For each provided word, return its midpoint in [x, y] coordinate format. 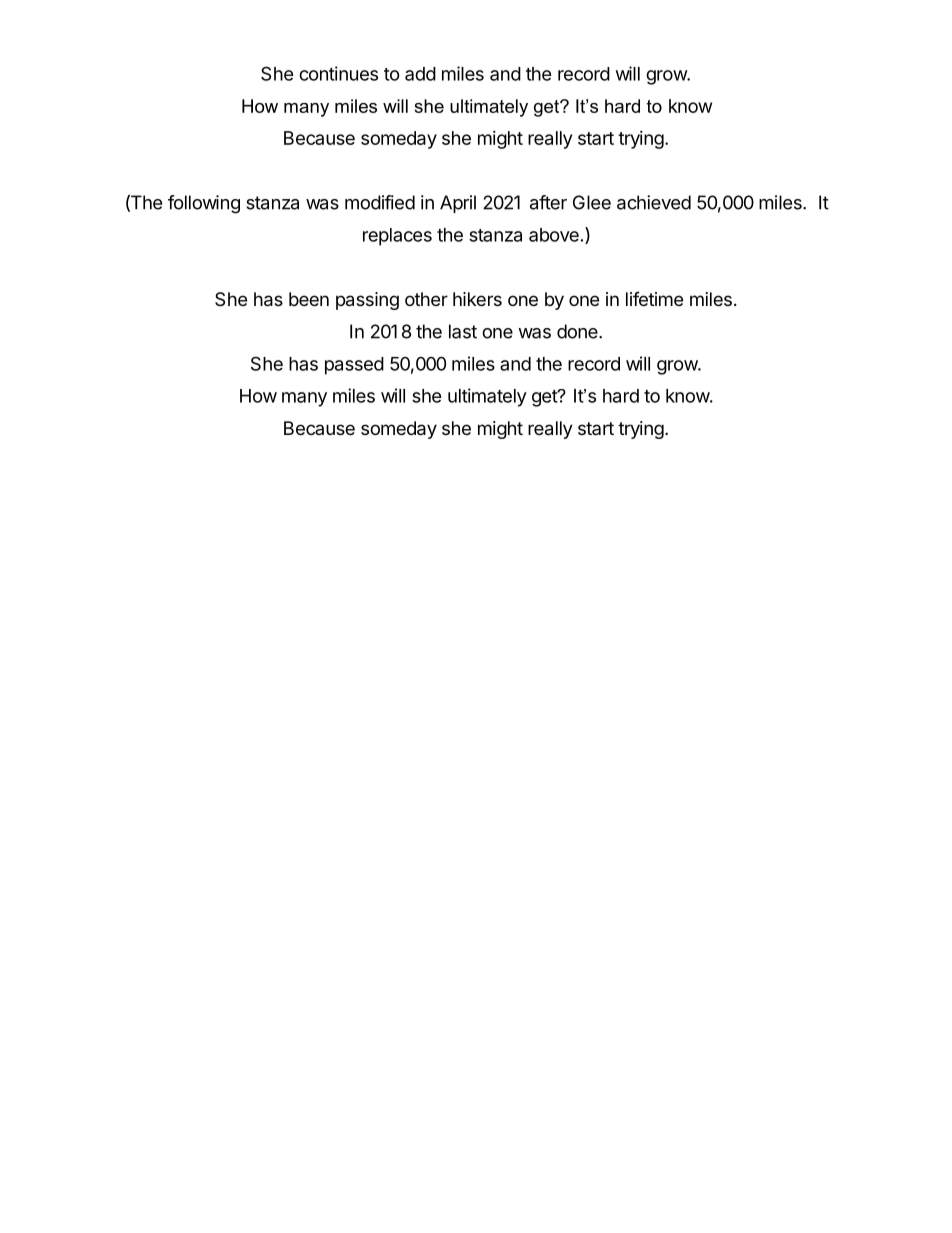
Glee [592, 202]
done [578, 331]
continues [338, 73]
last [463, 331]
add [420, 74]
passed [354, 366]
